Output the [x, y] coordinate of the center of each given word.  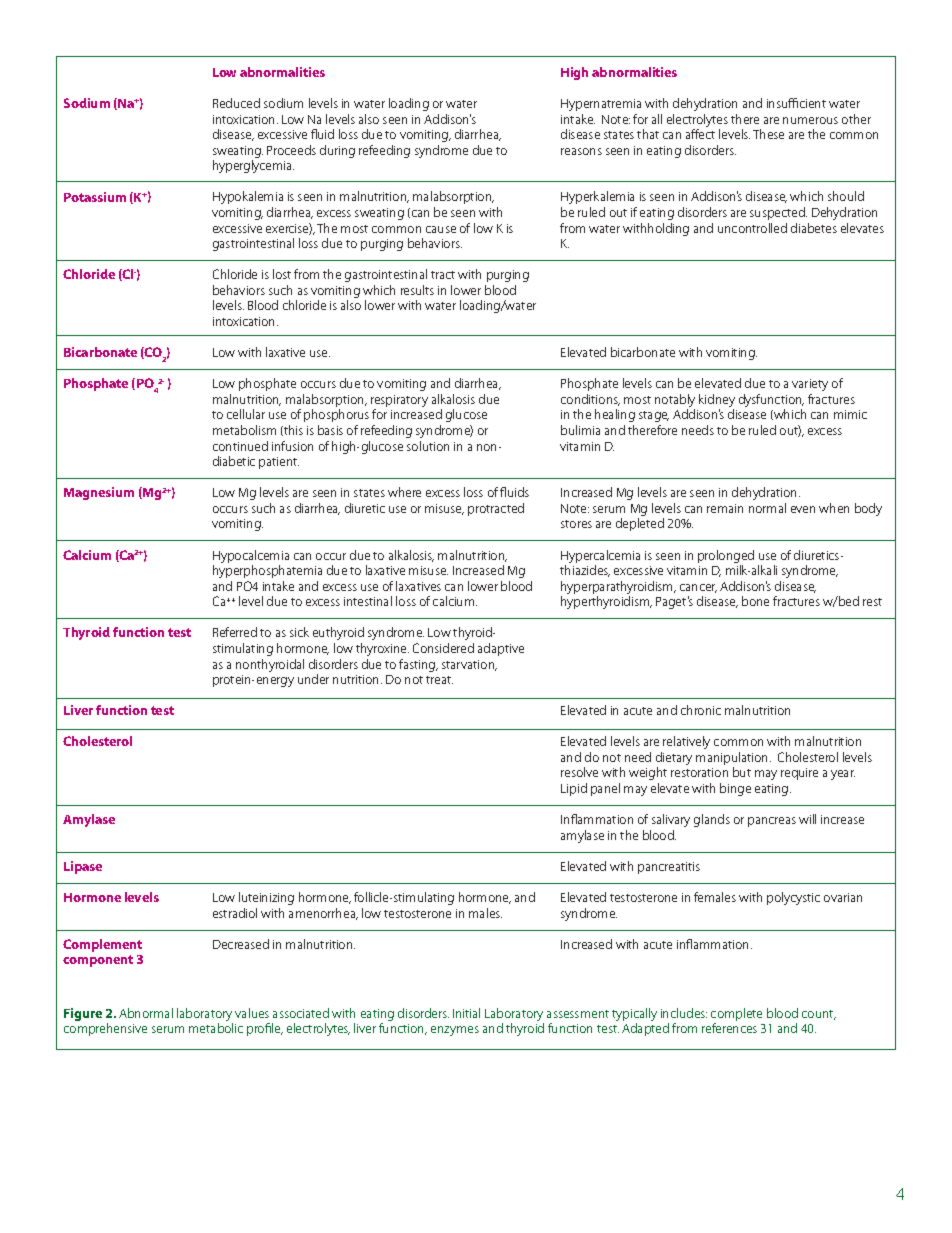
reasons [581, 151]
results [417, 290]
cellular [246, 414]
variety [810, 385]
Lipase [83, 867]
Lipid [574, 789]
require [799, 774]
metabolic [216, 1028]
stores [576, 524]
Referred [235, 632]
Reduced [236, 103]
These [768, 134]
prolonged [726, 556]
